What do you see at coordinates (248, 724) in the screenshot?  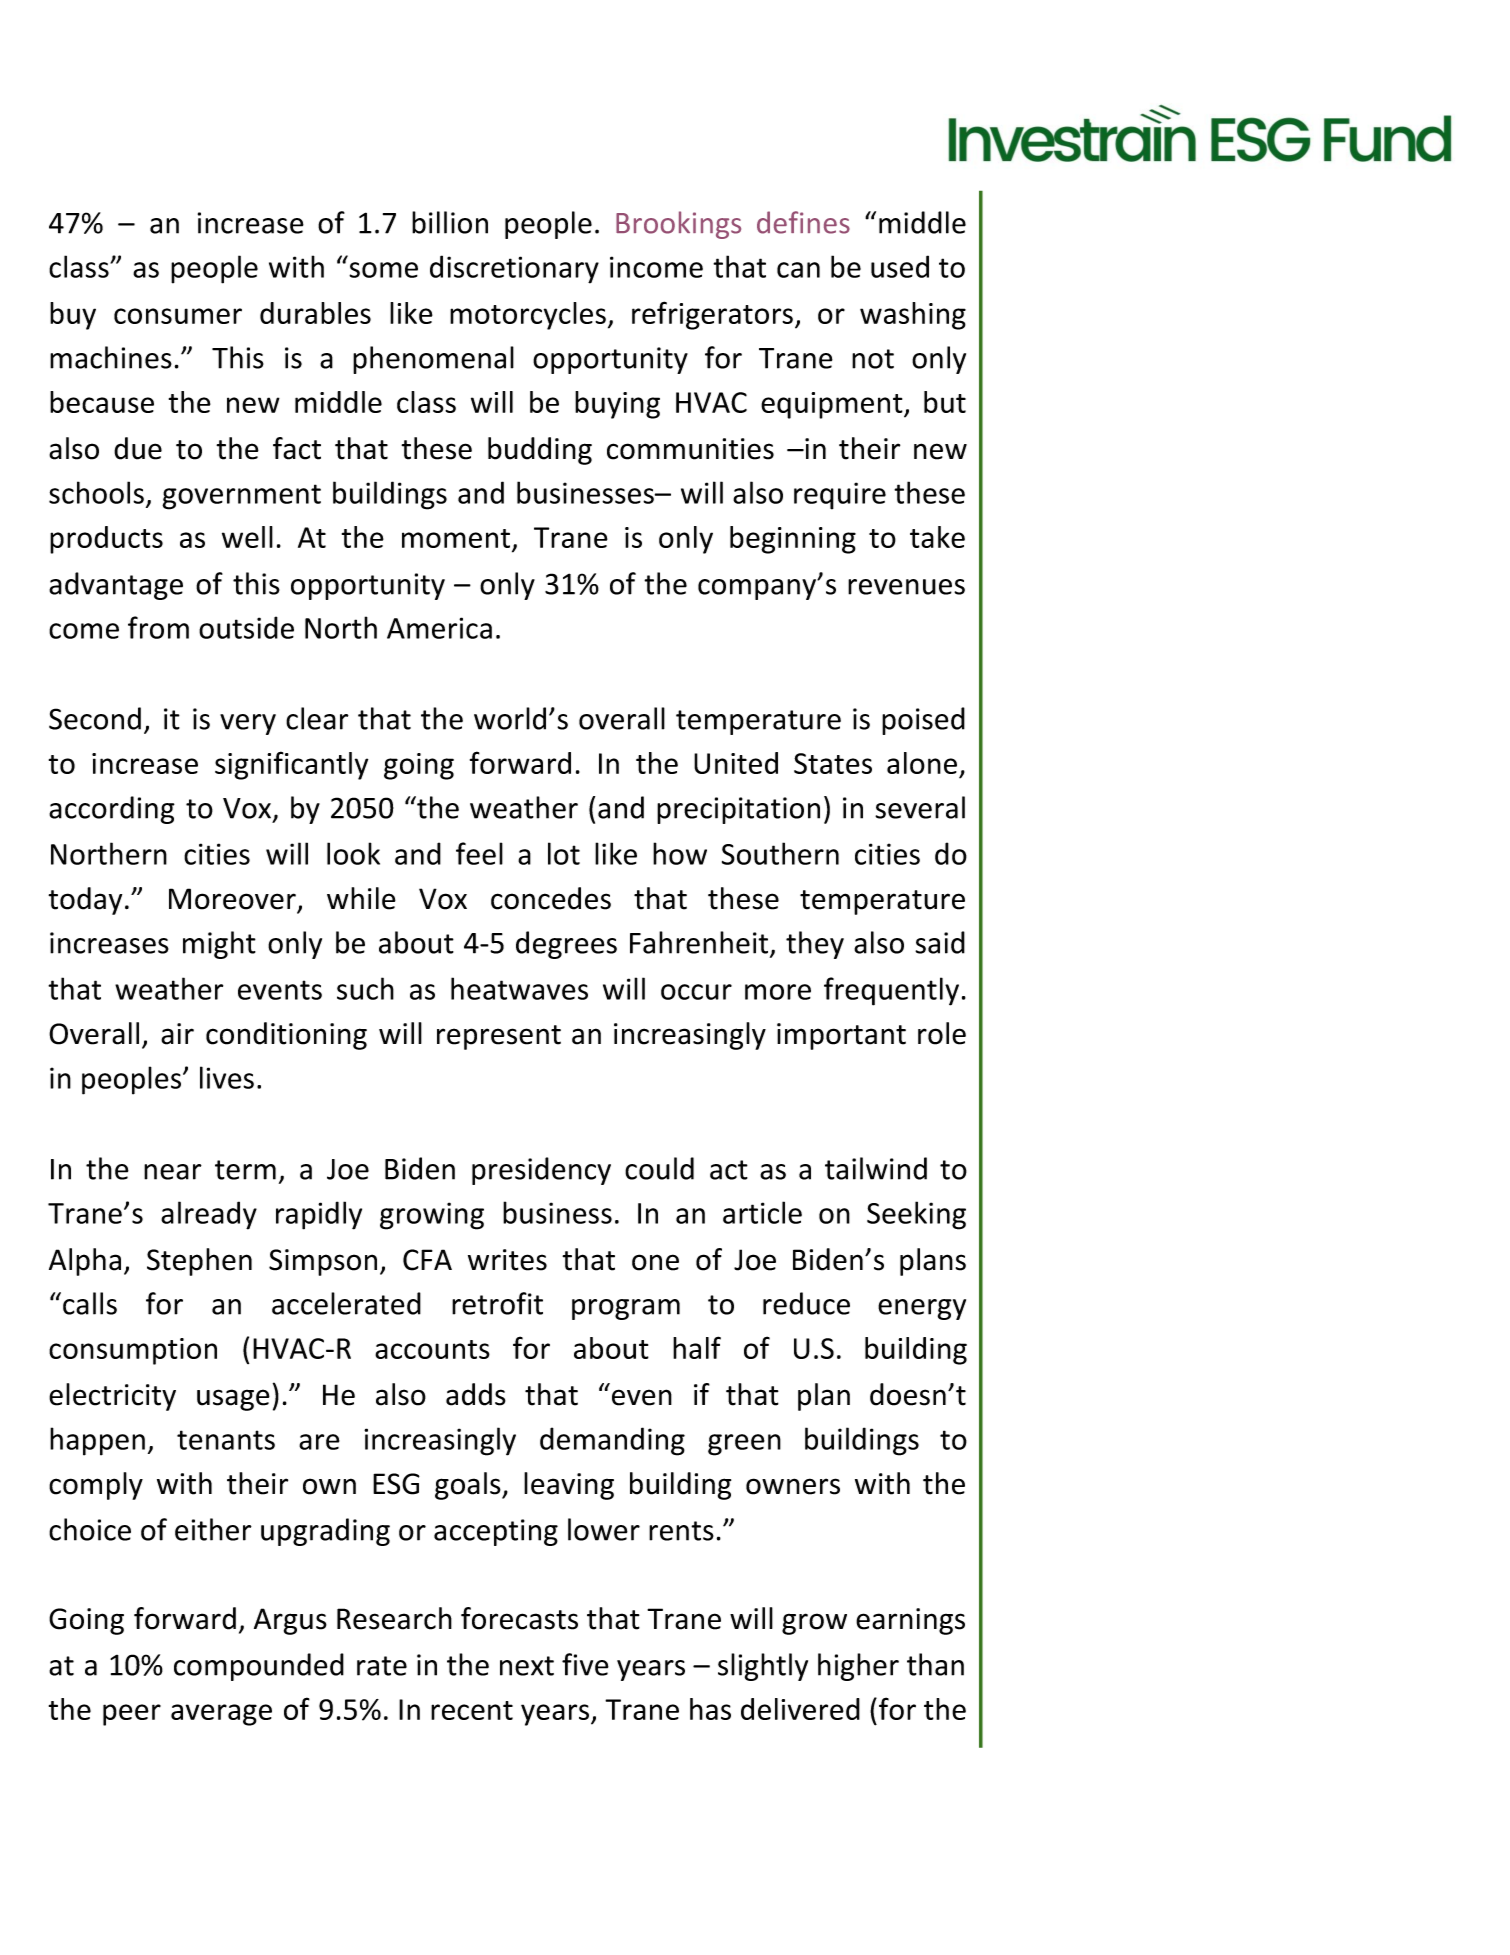 I see `very` at bounding box center [248, 724].
